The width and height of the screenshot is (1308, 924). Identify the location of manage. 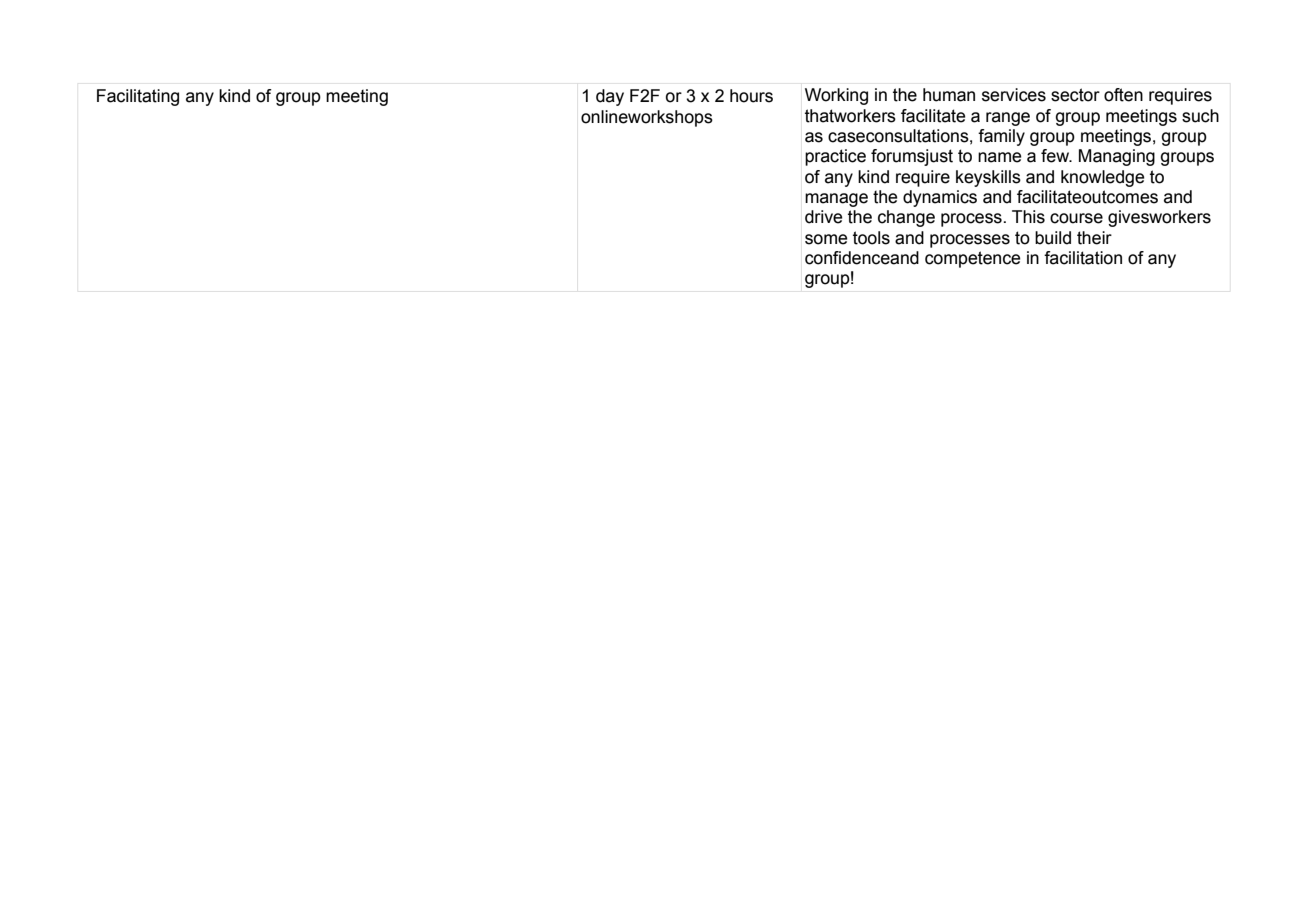
(836, 200).
